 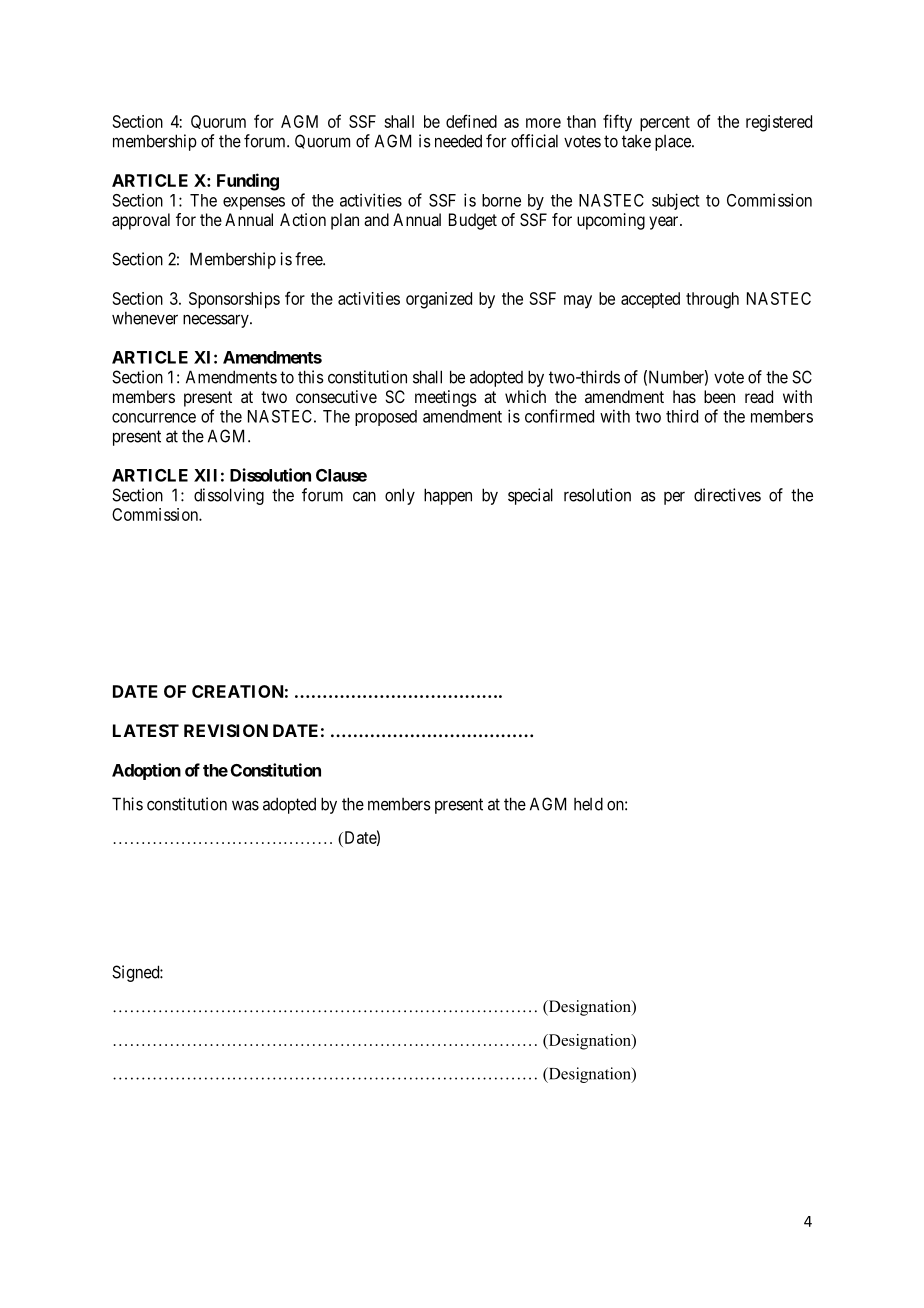 What do you see at coordinates (245, 805) in the page?
I see `was` at bounding box center [245, 805].
